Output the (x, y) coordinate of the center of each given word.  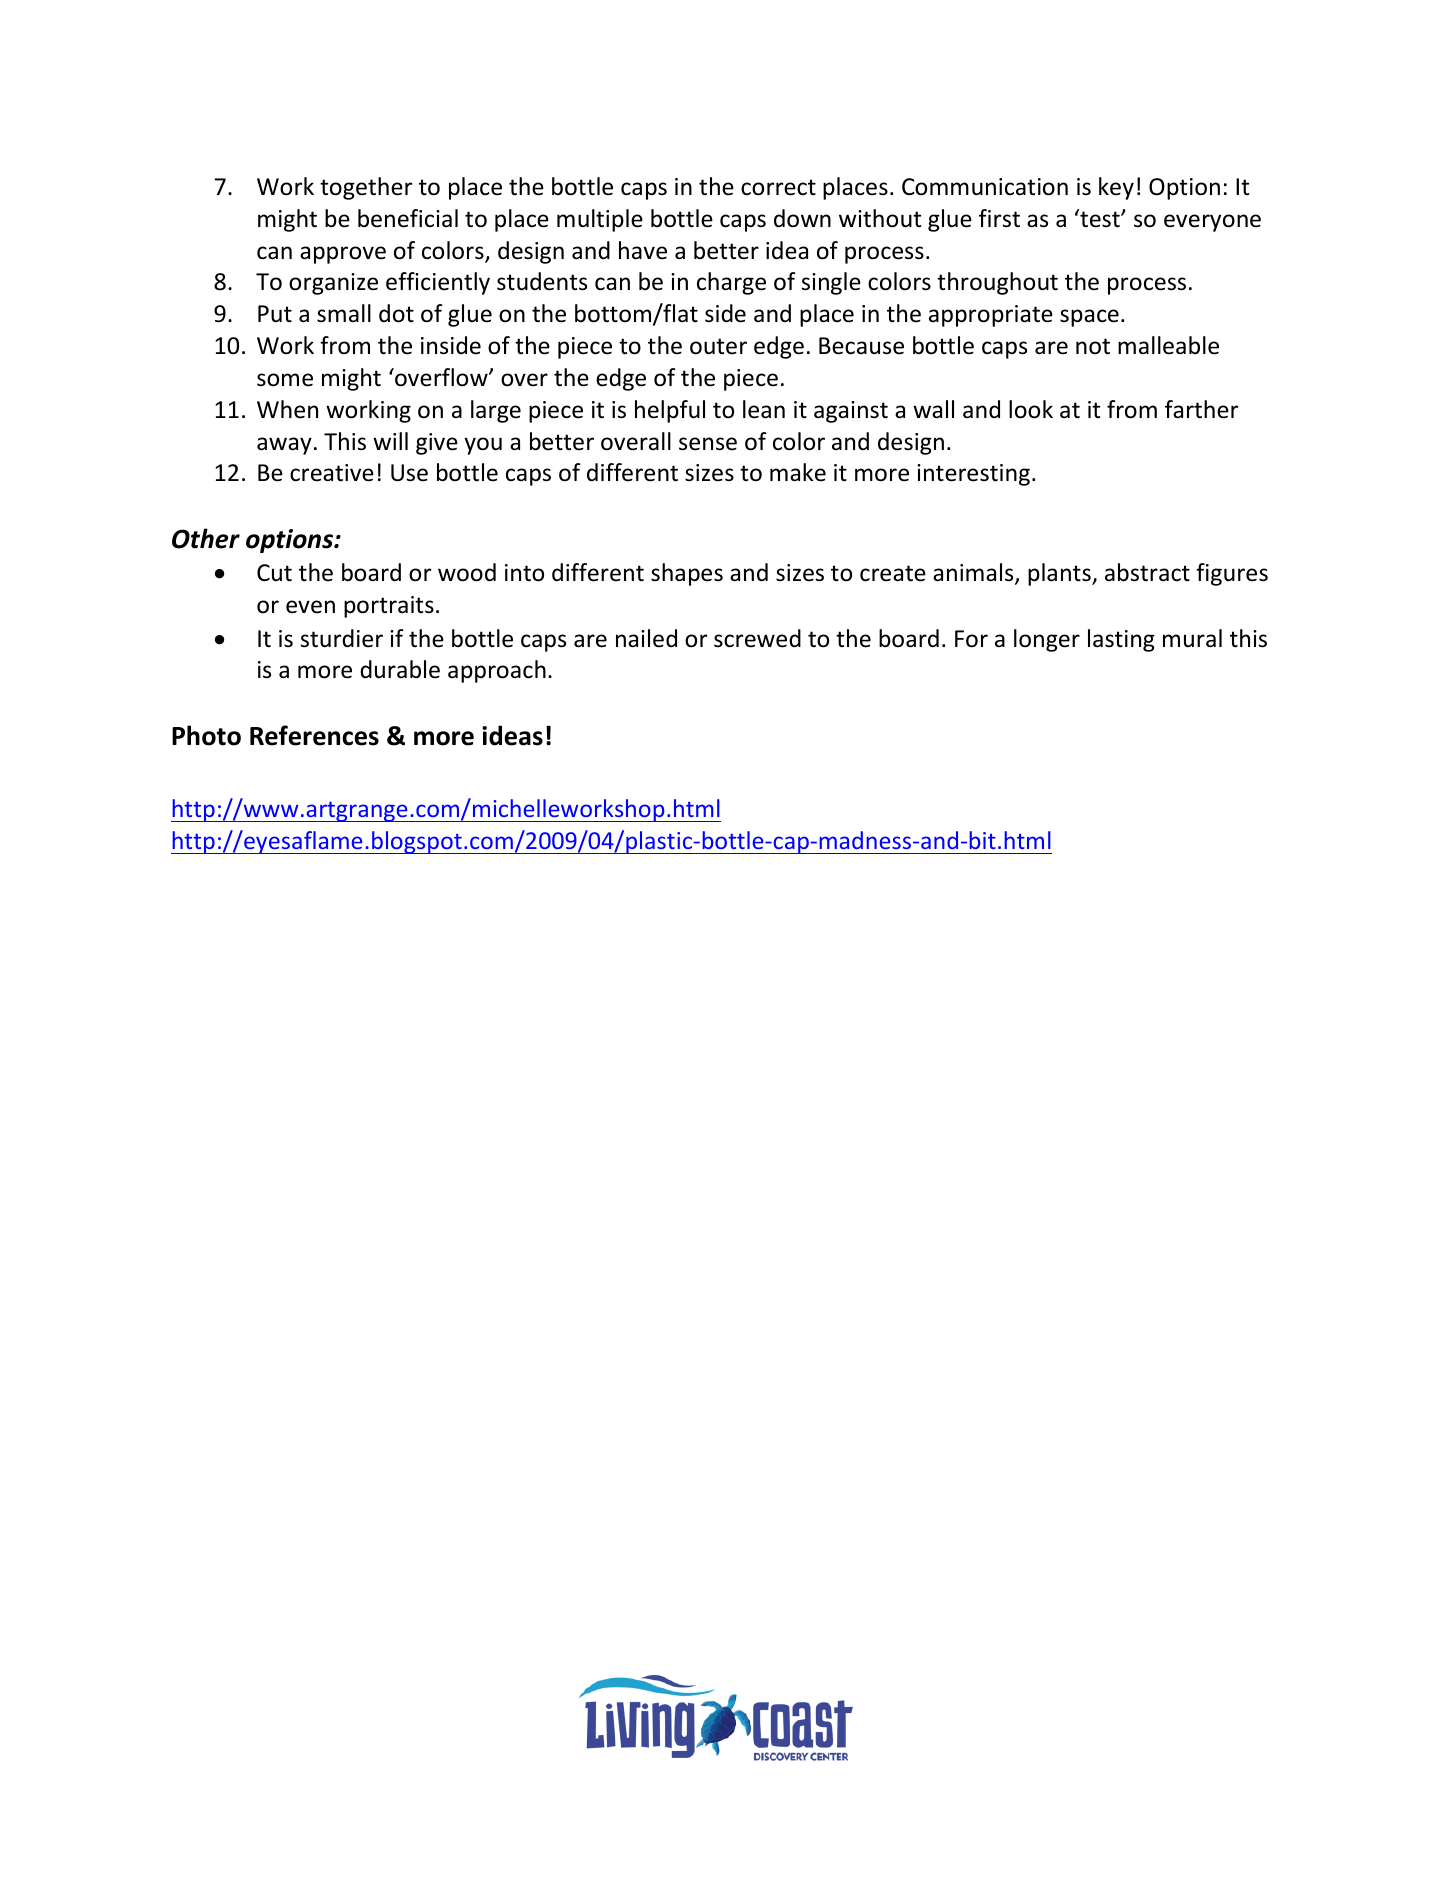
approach (497, 671)
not (1093, 346)
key (1116, 188)
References (314, 735)
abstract (1147, 572)
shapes (687, 574)
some (285, 380)
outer (718, 346)
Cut (274, 573)
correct (778, 187)
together (366, 188)
